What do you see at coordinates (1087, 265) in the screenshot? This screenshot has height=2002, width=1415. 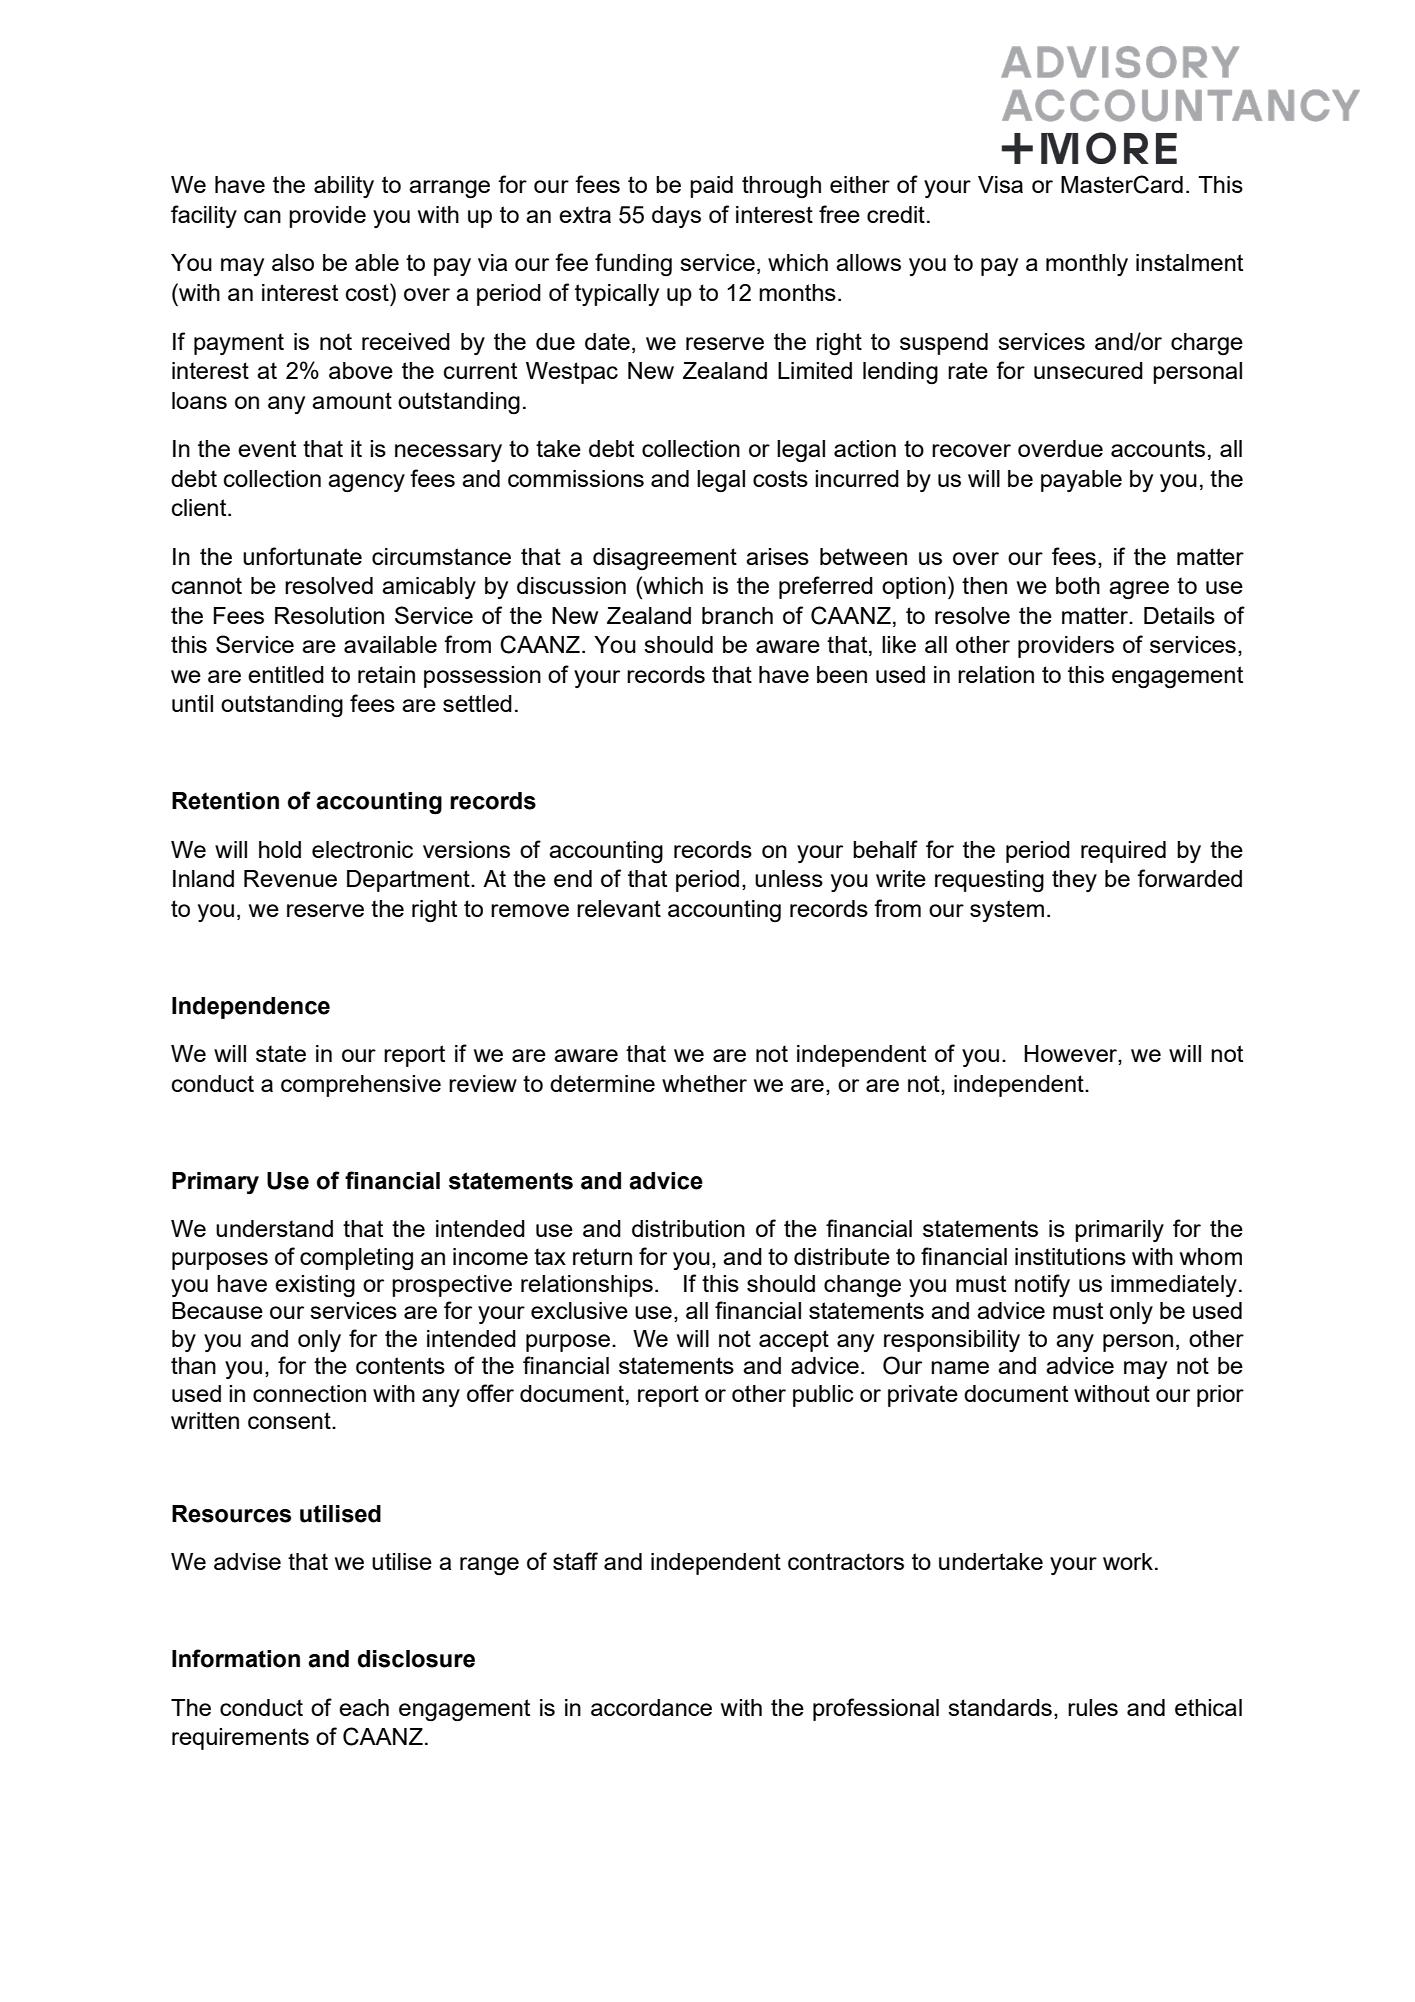 I see `monthly` at bounding box center [1087, 265].
